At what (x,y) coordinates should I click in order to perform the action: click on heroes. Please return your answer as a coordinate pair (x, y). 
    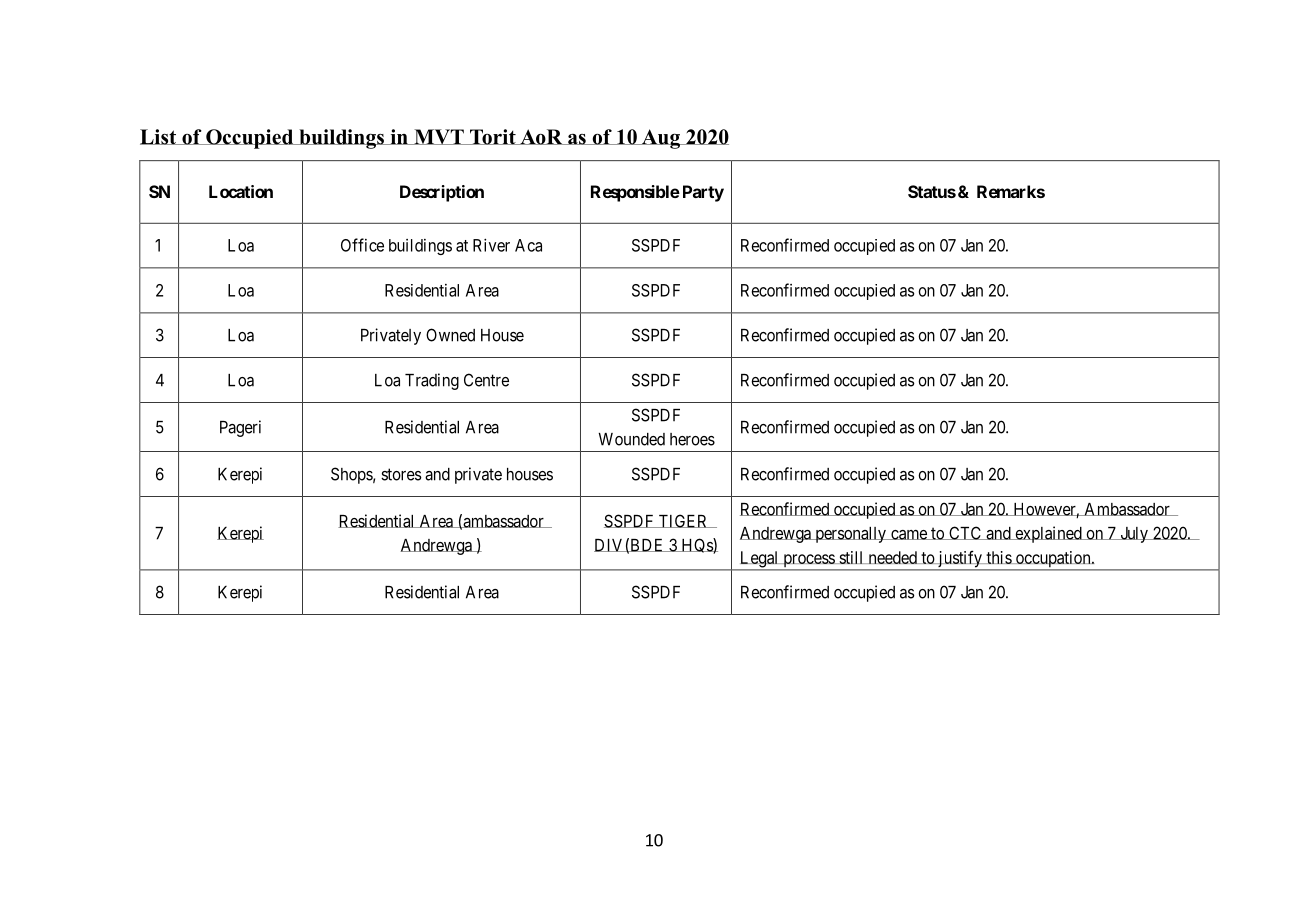
    Looking at the image, I should click on (692, 439).
